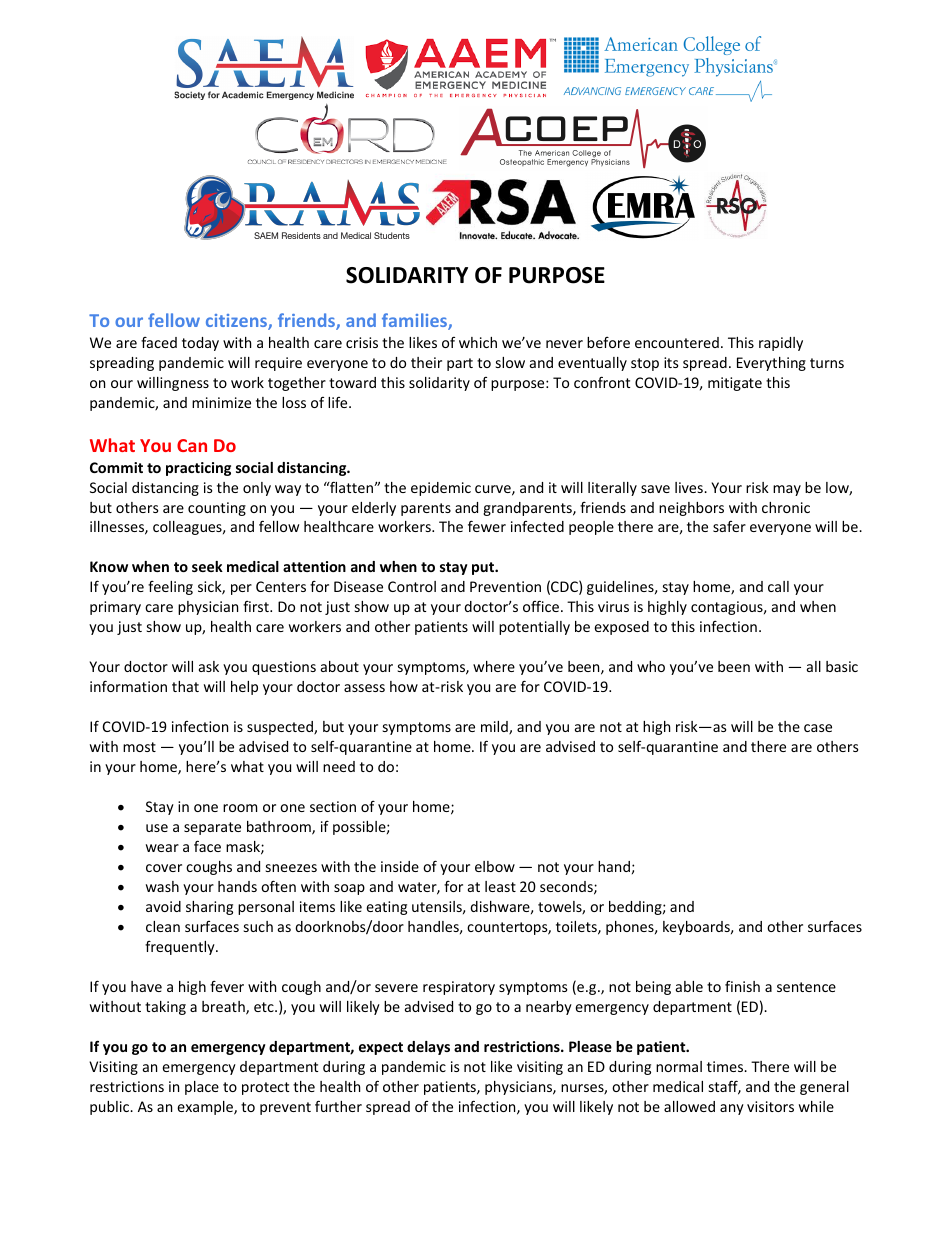 The height and width of the page is (1233, 952). What do you see at coordinates (495, 728) in the page?
I see `mild` at bounding box center [495, 728].
